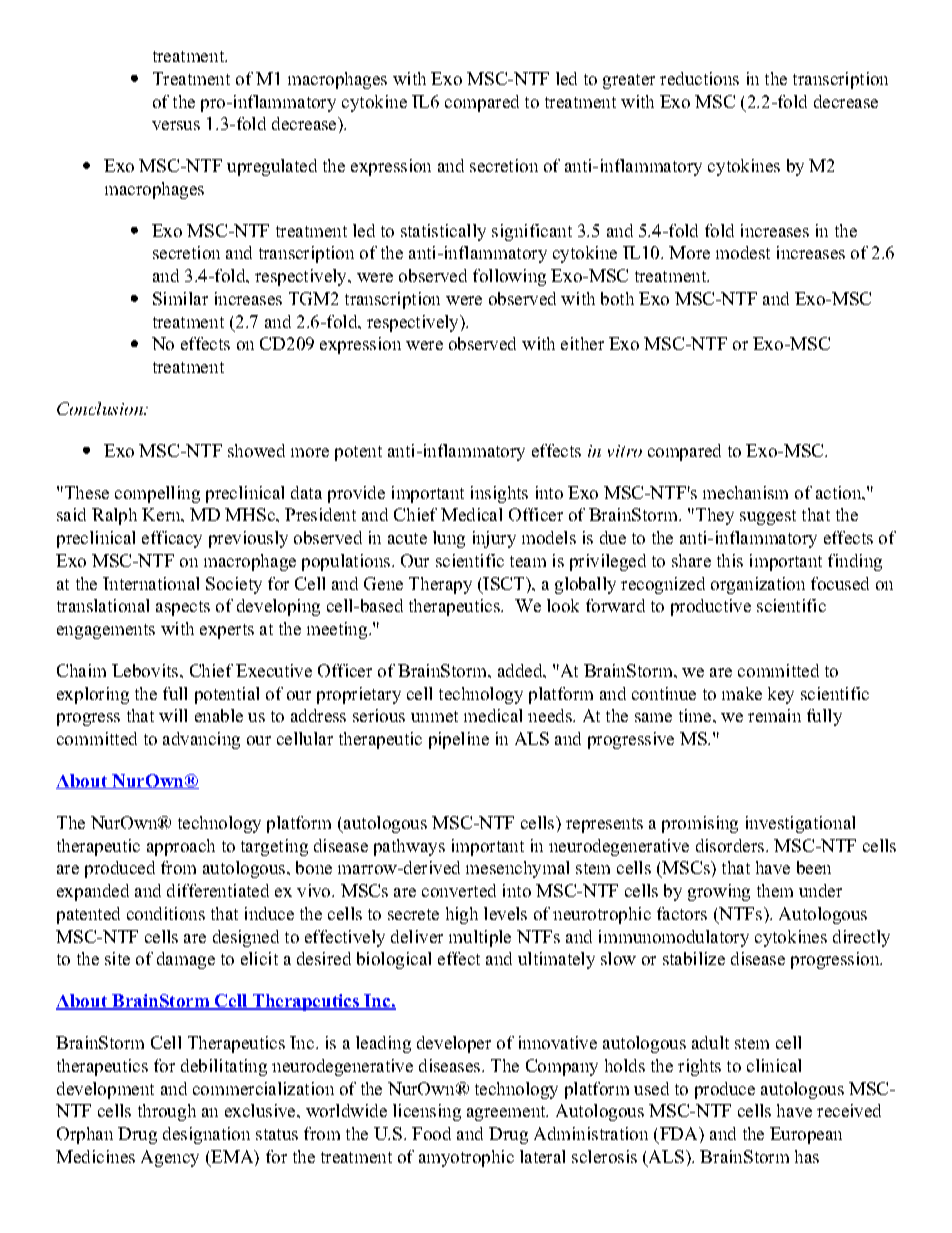 The height and width of the screenshot is (1233, 952). What do you see at coordinates (459, 890) in the screenshot?
I see `converted` at bounding box center [459, 890].
